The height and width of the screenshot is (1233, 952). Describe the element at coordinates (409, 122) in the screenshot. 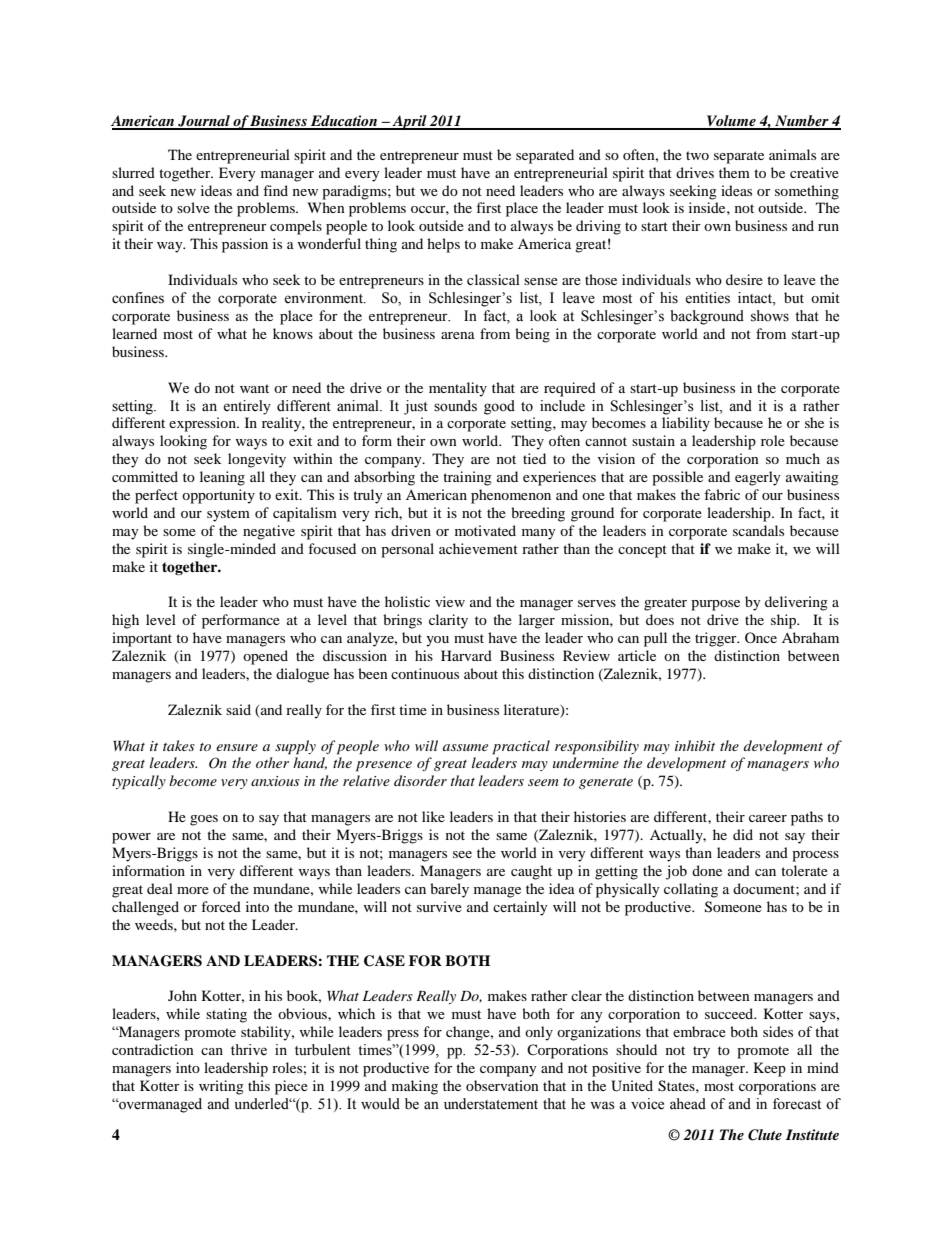

I see `April` at that location.
